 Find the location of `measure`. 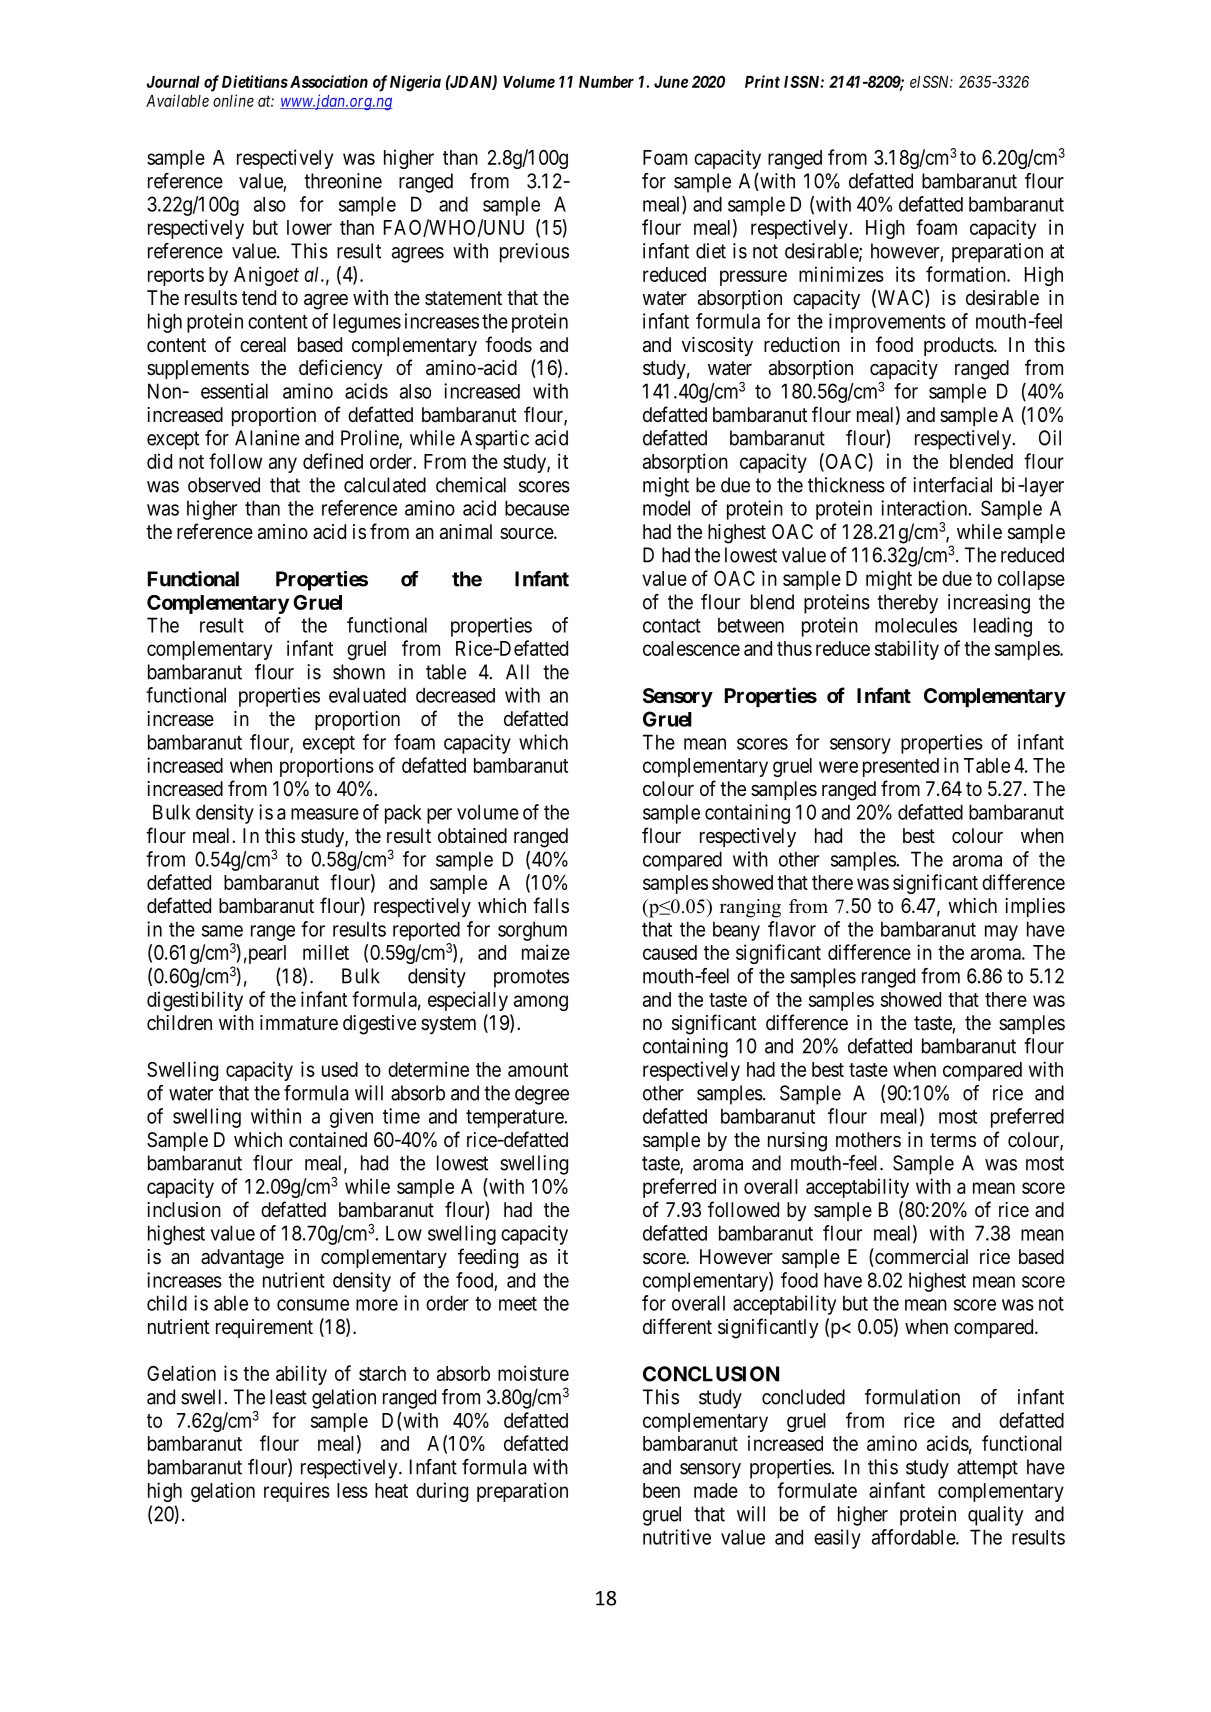

measure is located at coordinates (325, 814).
